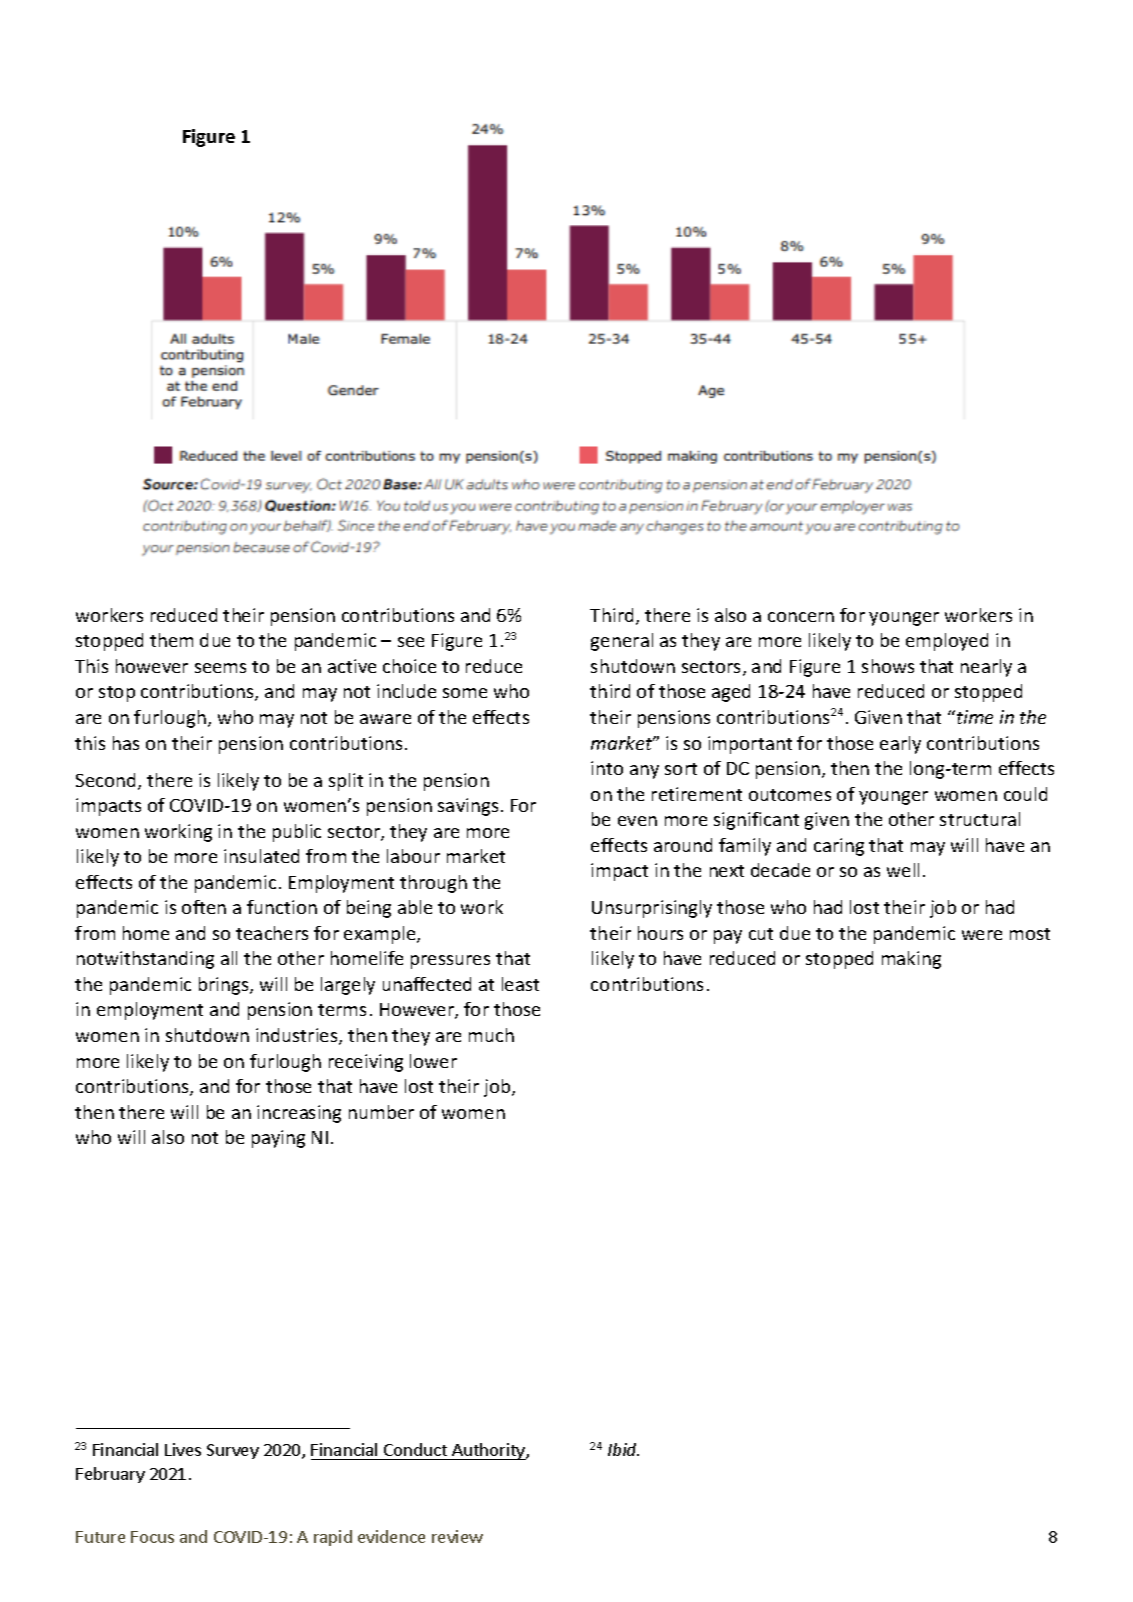 This page has width=1133, height=1602. I want to click on review, so click(457, 1536).
